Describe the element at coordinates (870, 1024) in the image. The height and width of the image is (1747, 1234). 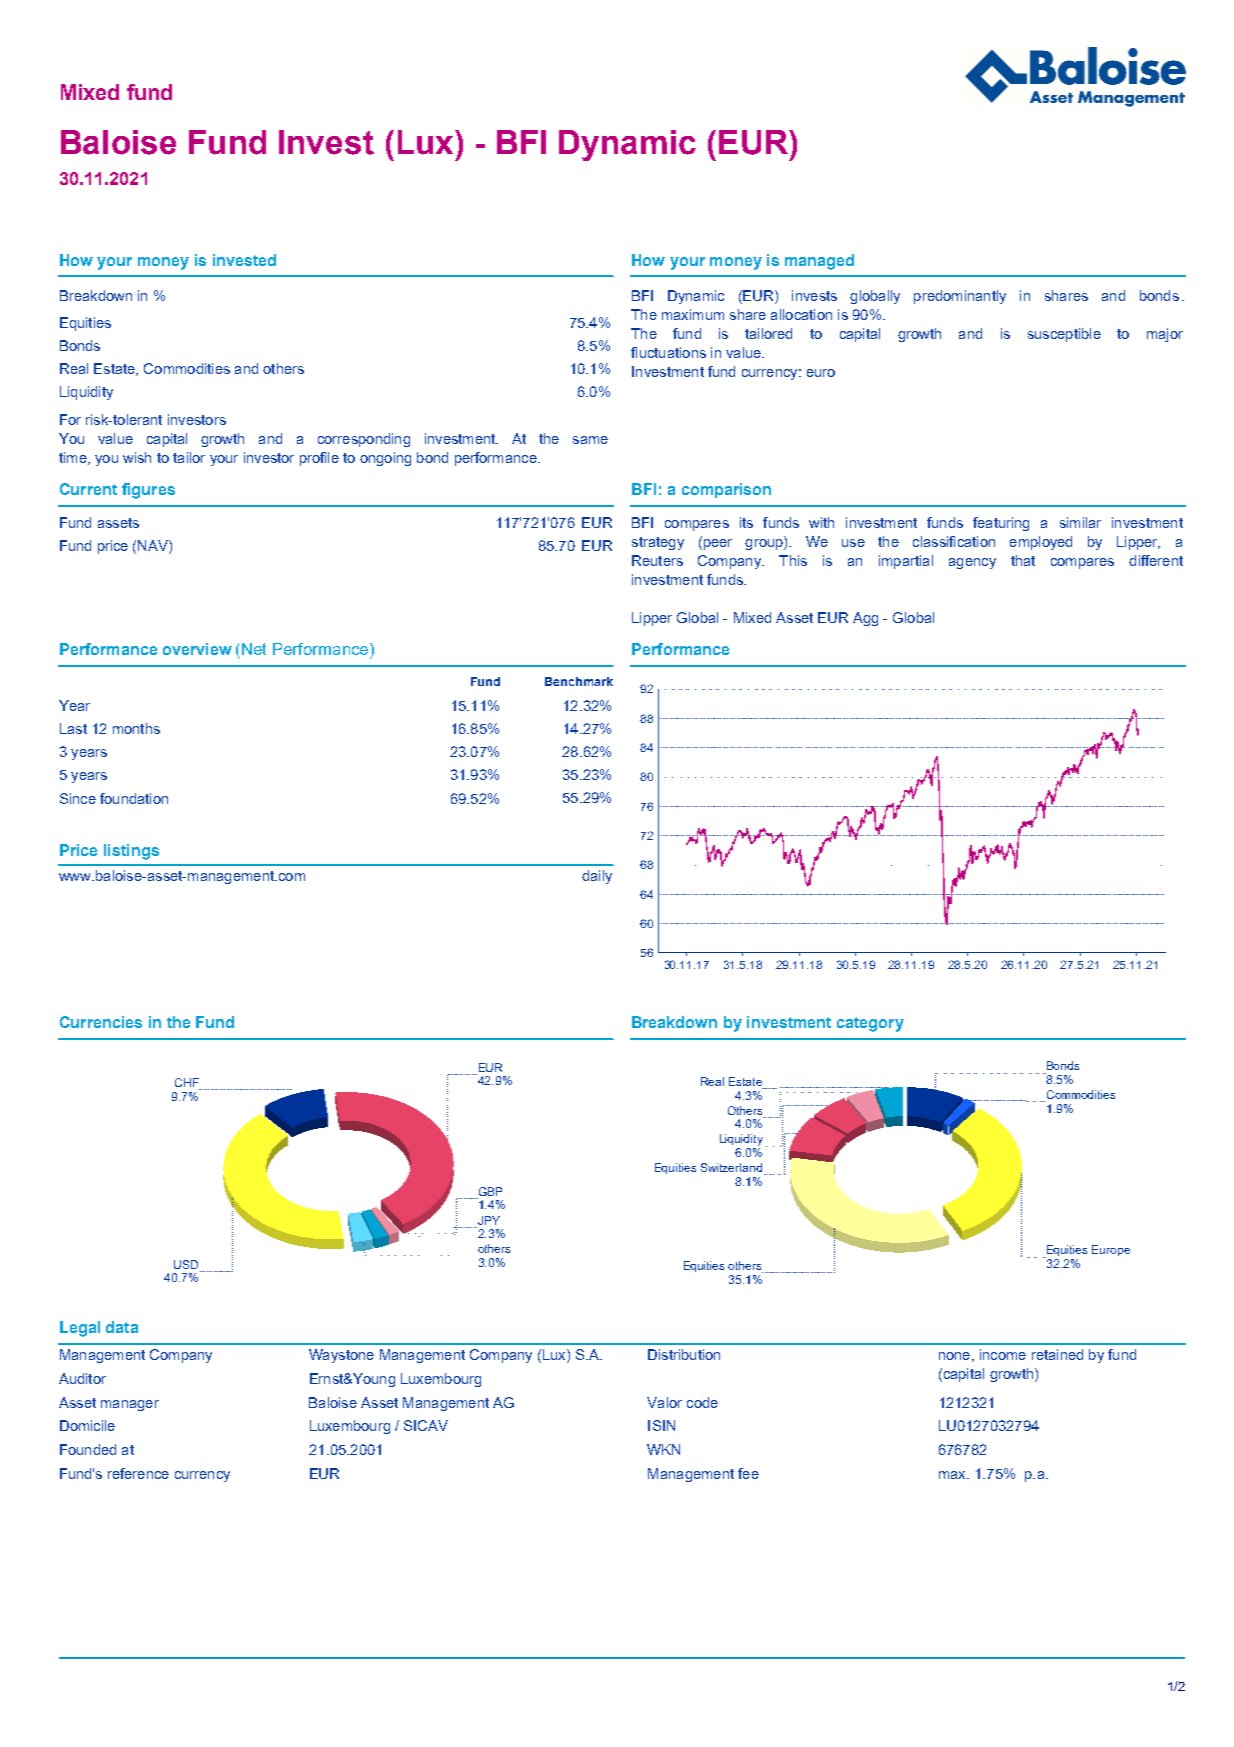
I see `category` at that location.
